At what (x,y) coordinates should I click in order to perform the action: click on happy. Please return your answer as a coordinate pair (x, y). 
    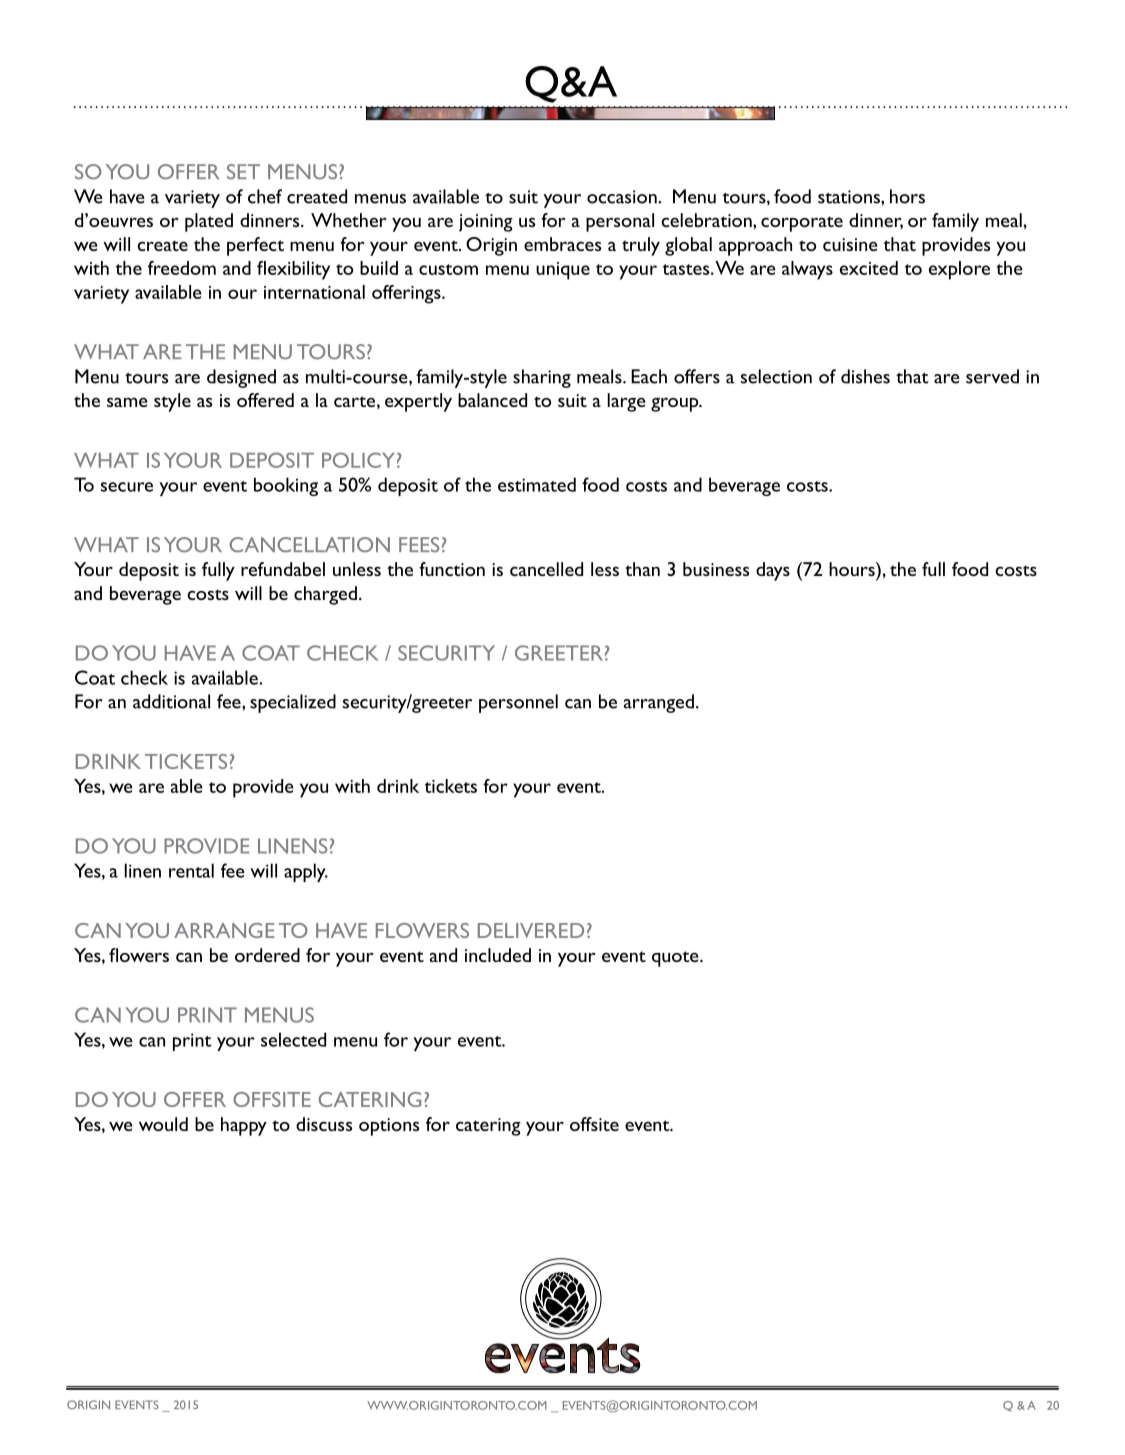
    Looking at the image, I should click on (244, 1126).
